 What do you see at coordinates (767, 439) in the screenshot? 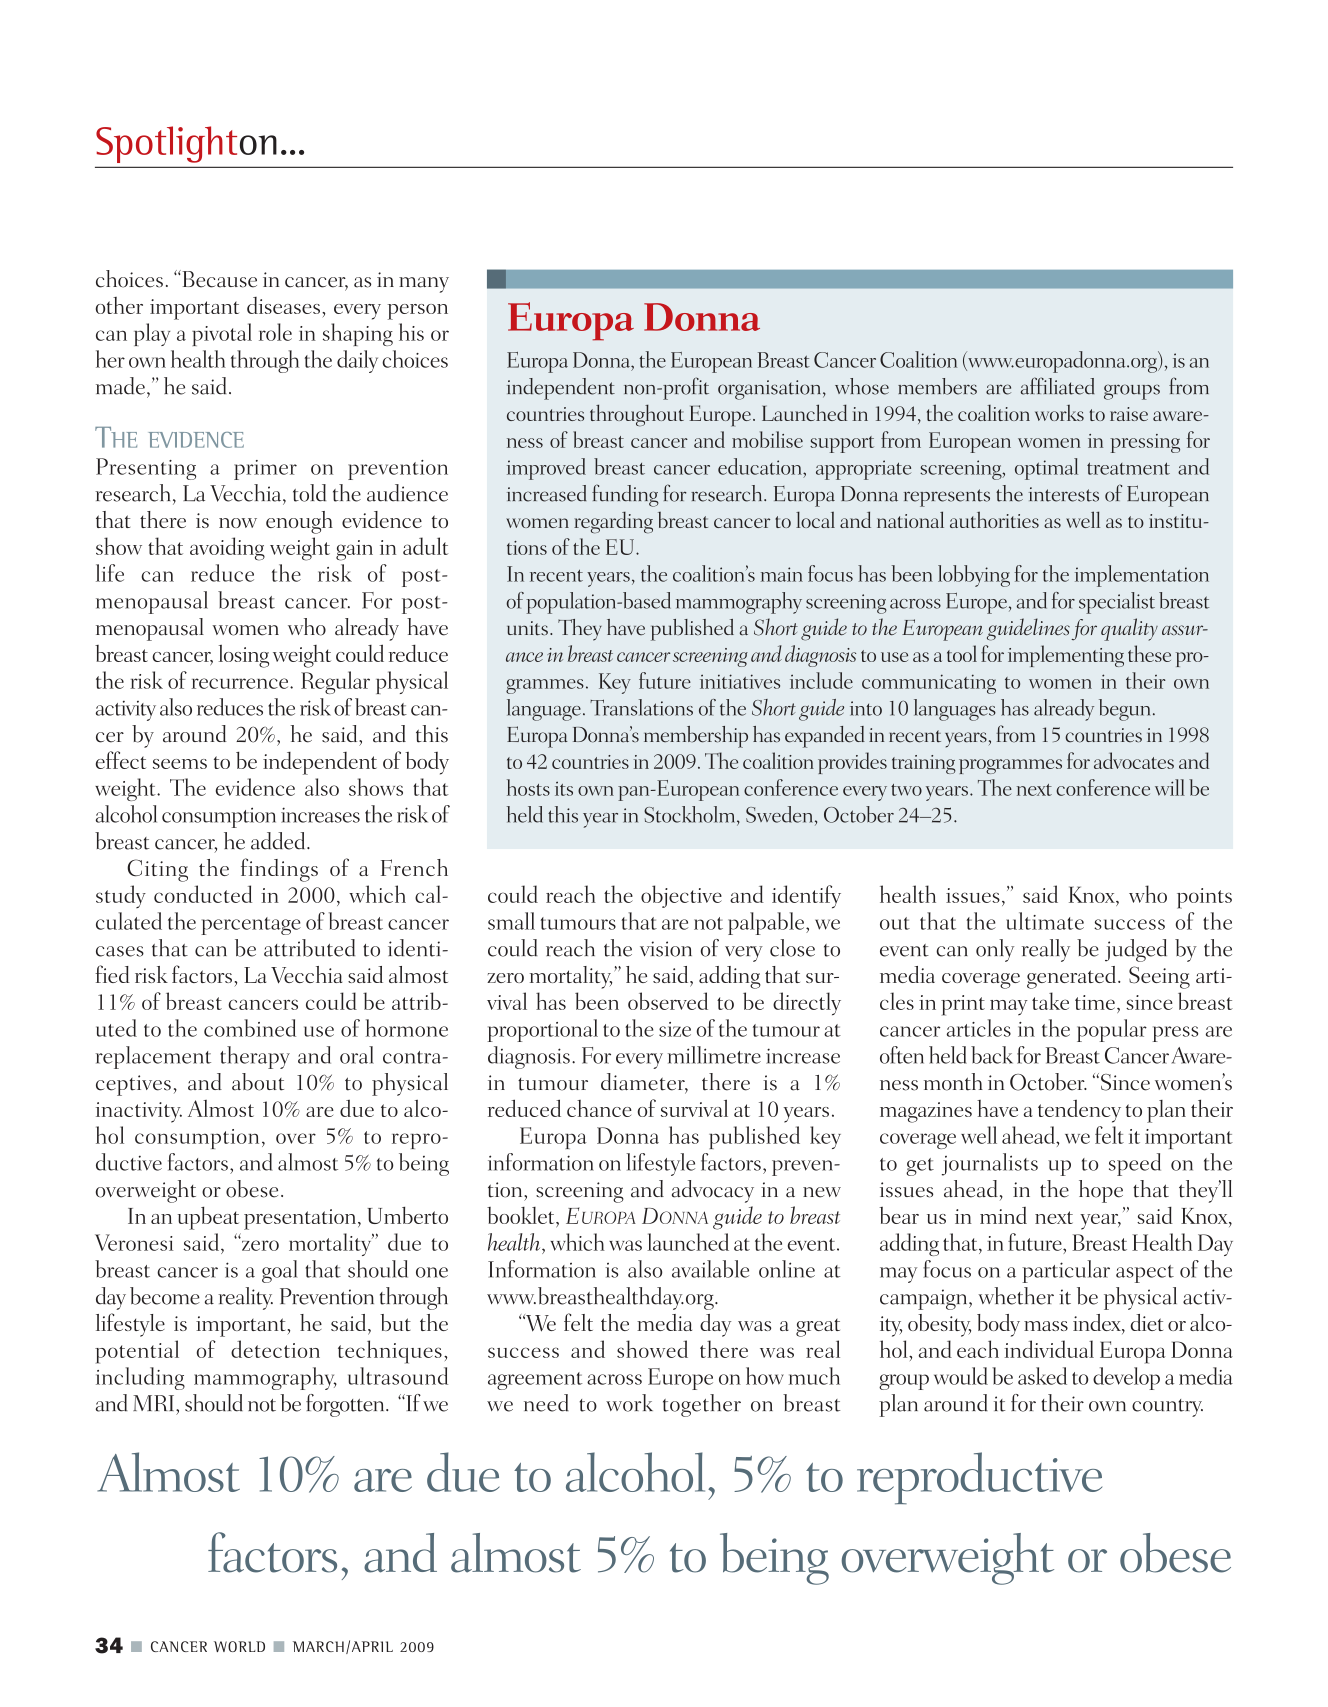
I see `mobilise` at bounding box center [767, 439].
